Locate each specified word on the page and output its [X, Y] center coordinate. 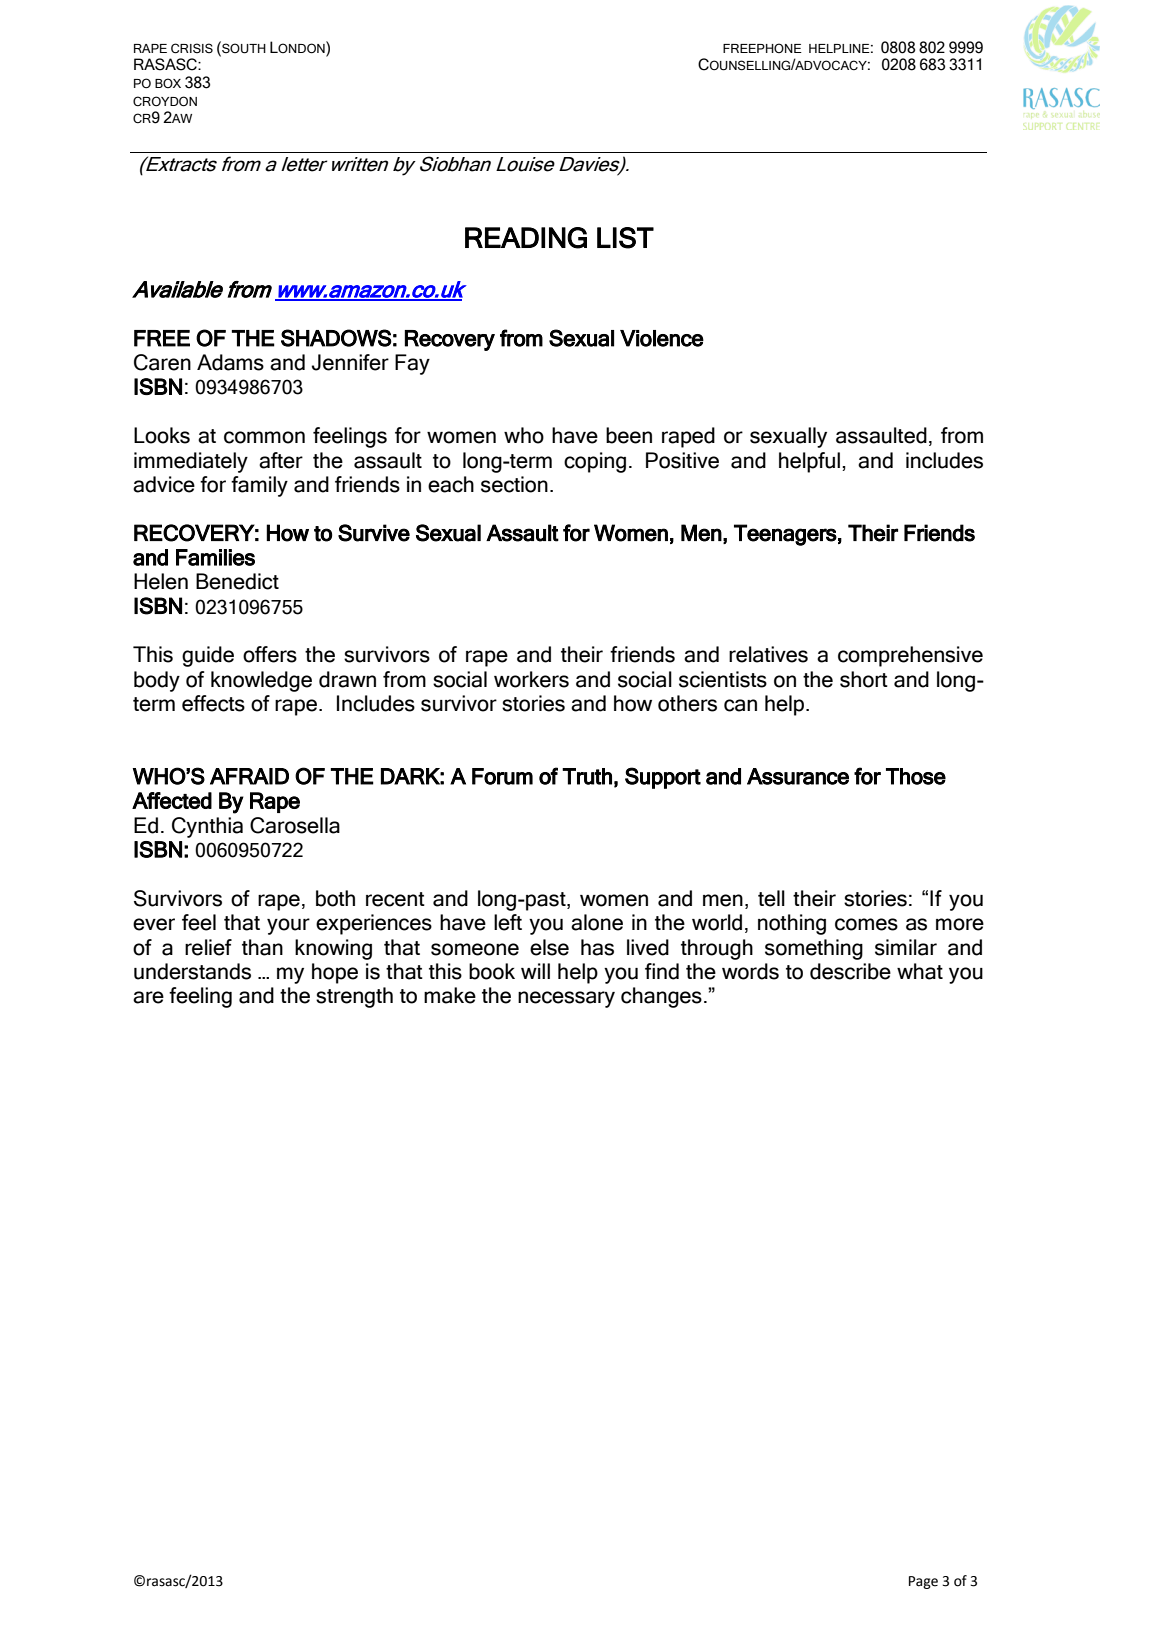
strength [354, 997]
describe [850, 971]
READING [526, 238]
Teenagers [785, 535]
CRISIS [192, 48]
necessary [566, 999]
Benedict [237, 581]
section [514, 484]
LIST [625, 238]
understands [192, 971]
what [920, 971]
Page [923, 1582]
